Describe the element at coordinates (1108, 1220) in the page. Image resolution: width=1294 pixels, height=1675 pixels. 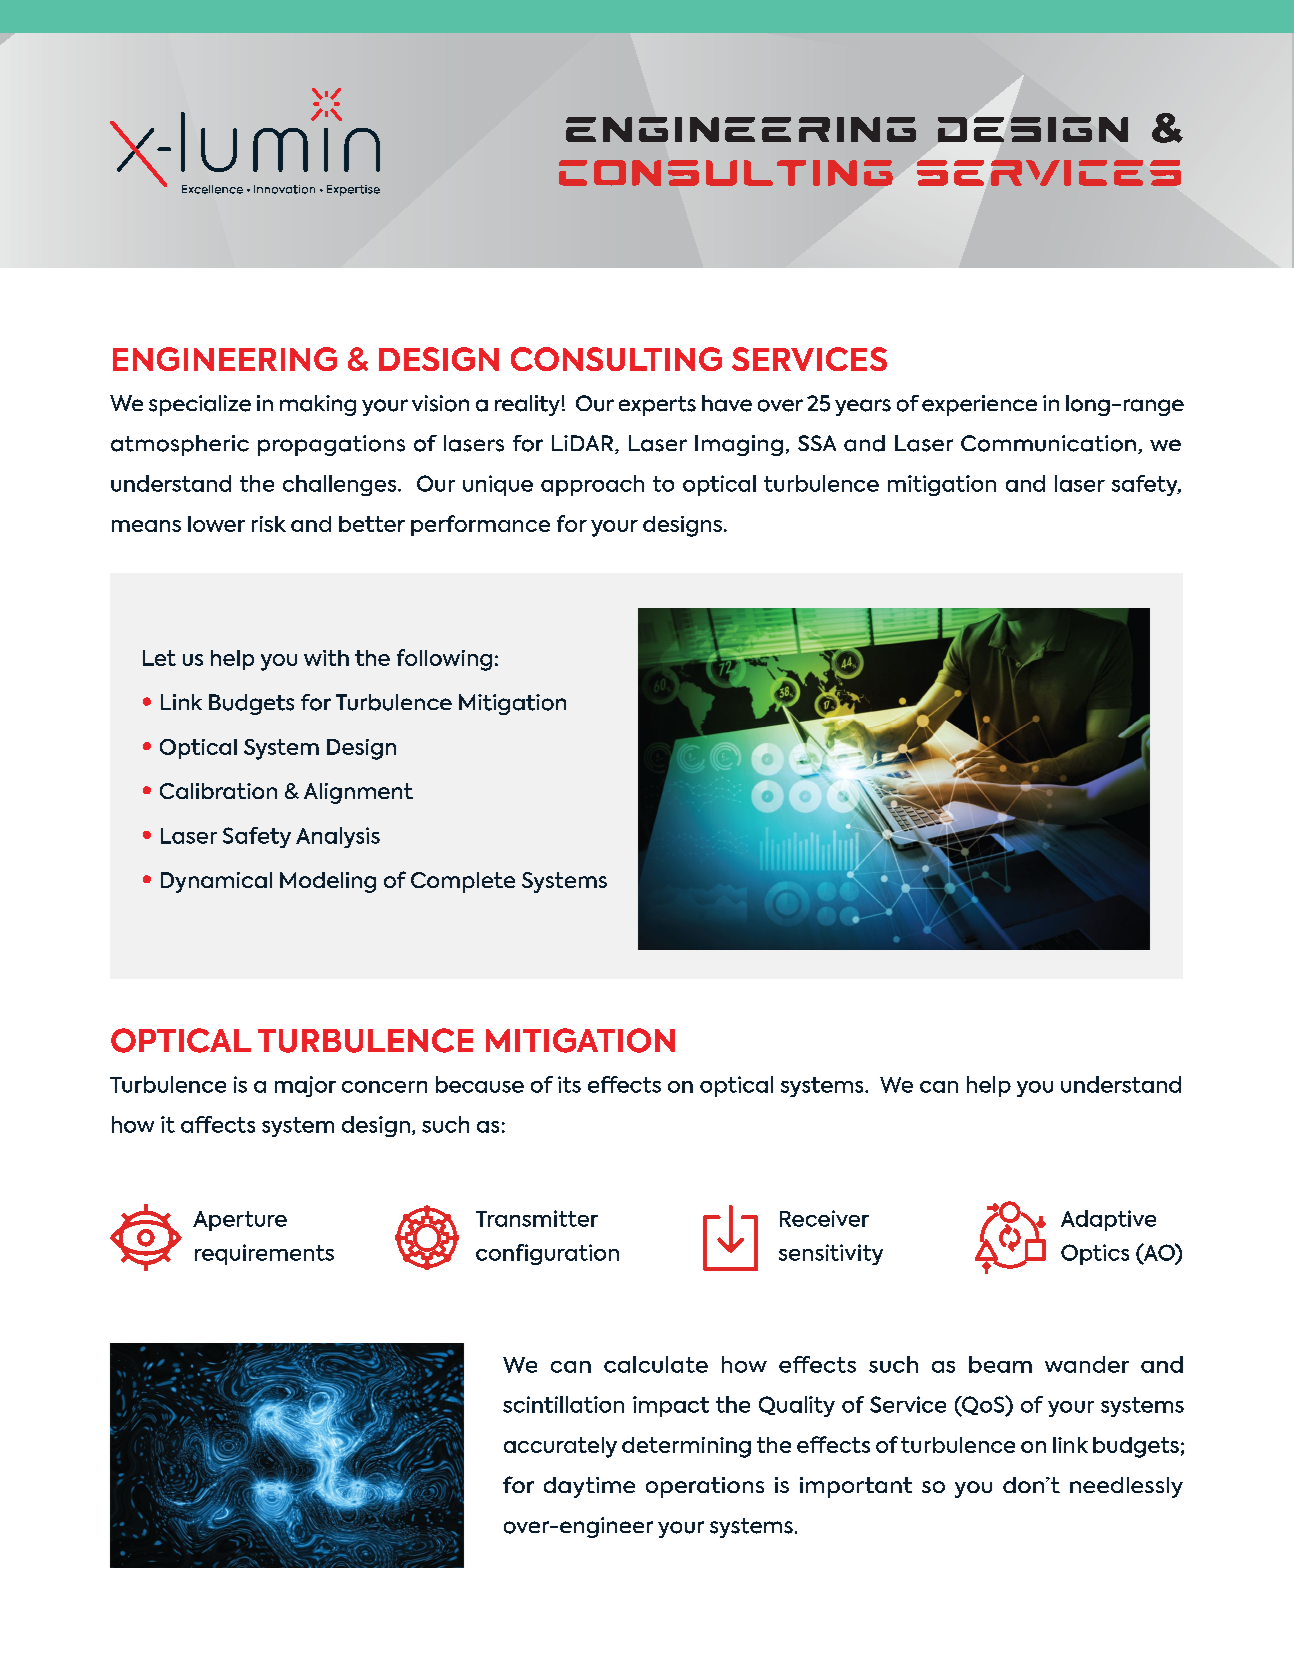
I see `Adaptive` at that location.
